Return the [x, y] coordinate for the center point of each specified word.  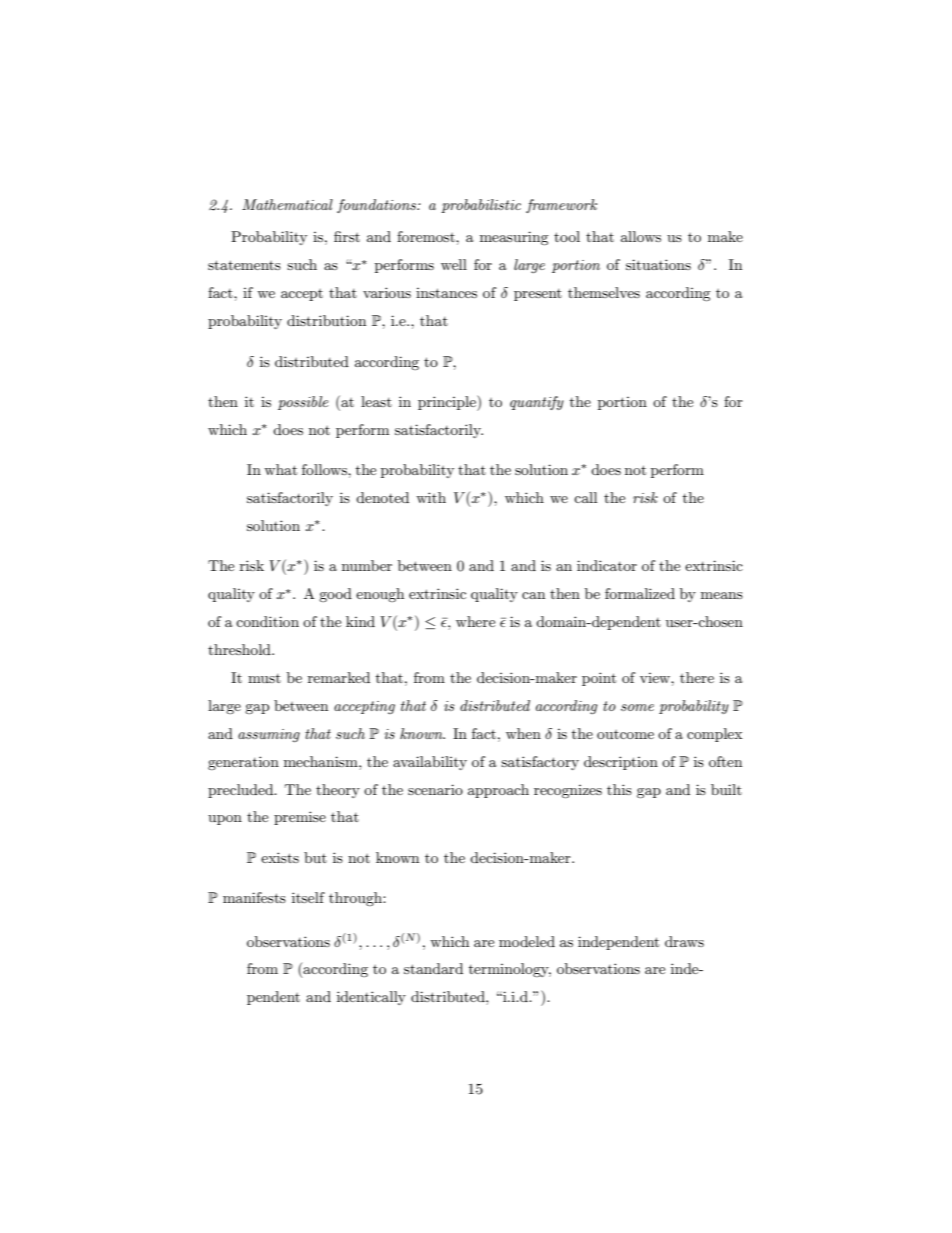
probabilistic [481, 206]
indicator [607, 565]
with [431, 497]
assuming [269, 735]
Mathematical [287, 204]
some [637, 707]
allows [641, 236]
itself [308, 897]
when [523, 733]
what [280, 469]
